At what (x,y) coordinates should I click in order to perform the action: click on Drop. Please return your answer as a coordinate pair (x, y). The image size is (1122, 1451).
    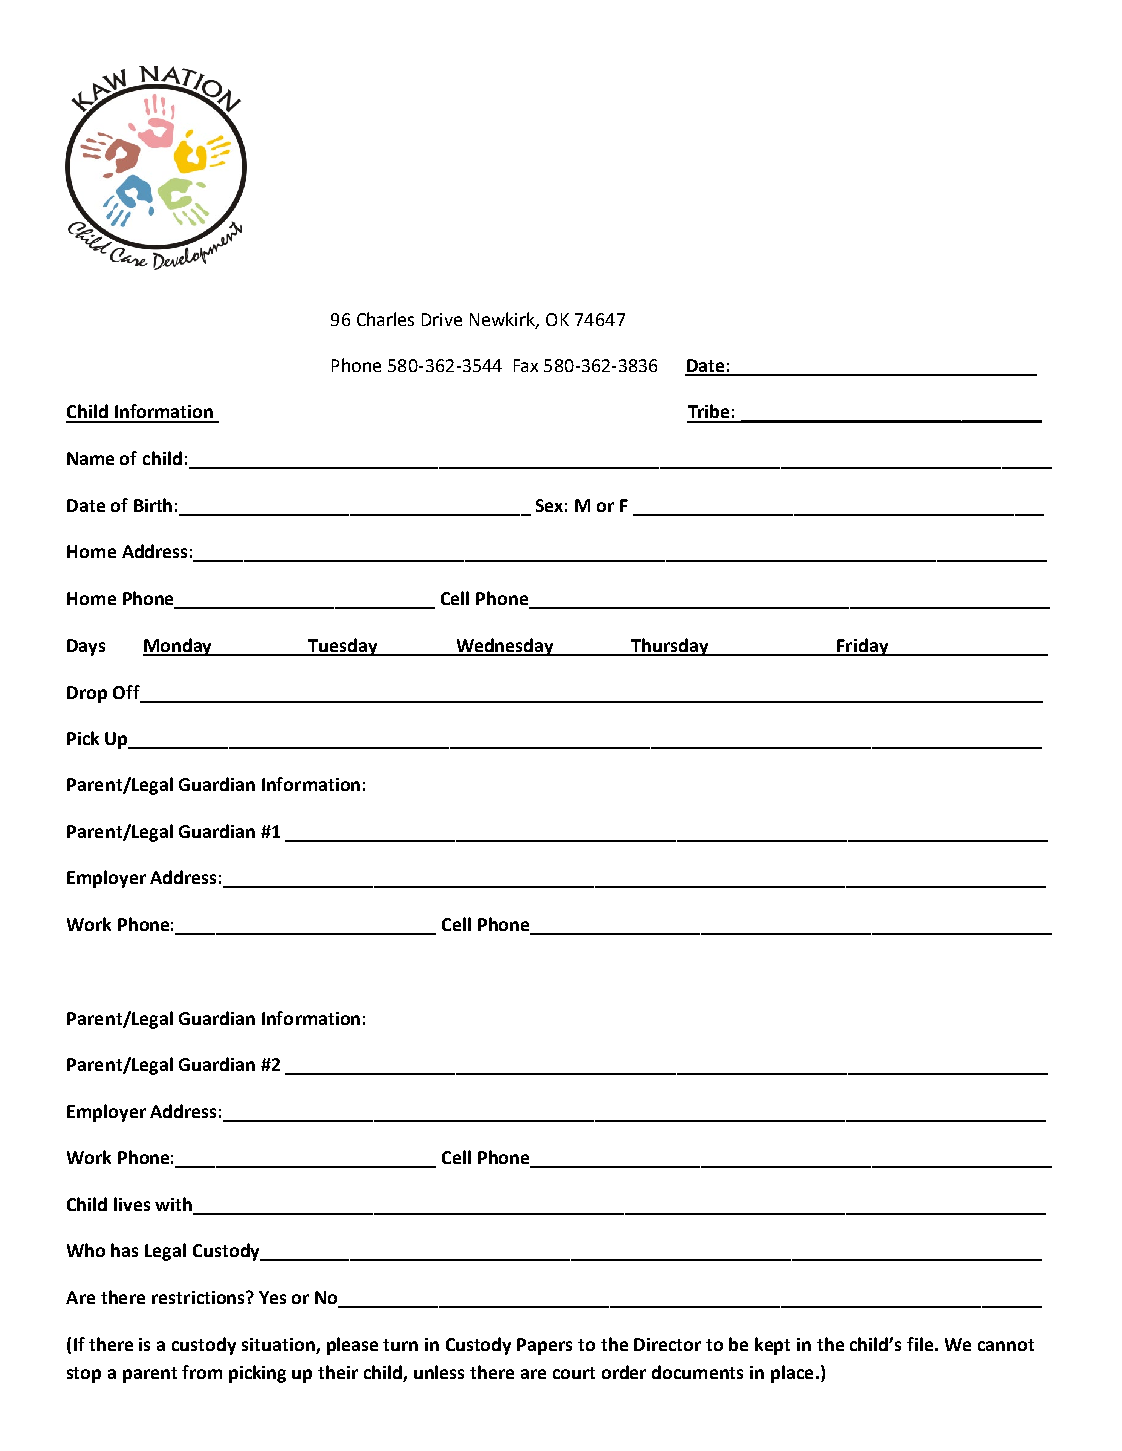
    Looking at the image, I should click on (87, 694).
